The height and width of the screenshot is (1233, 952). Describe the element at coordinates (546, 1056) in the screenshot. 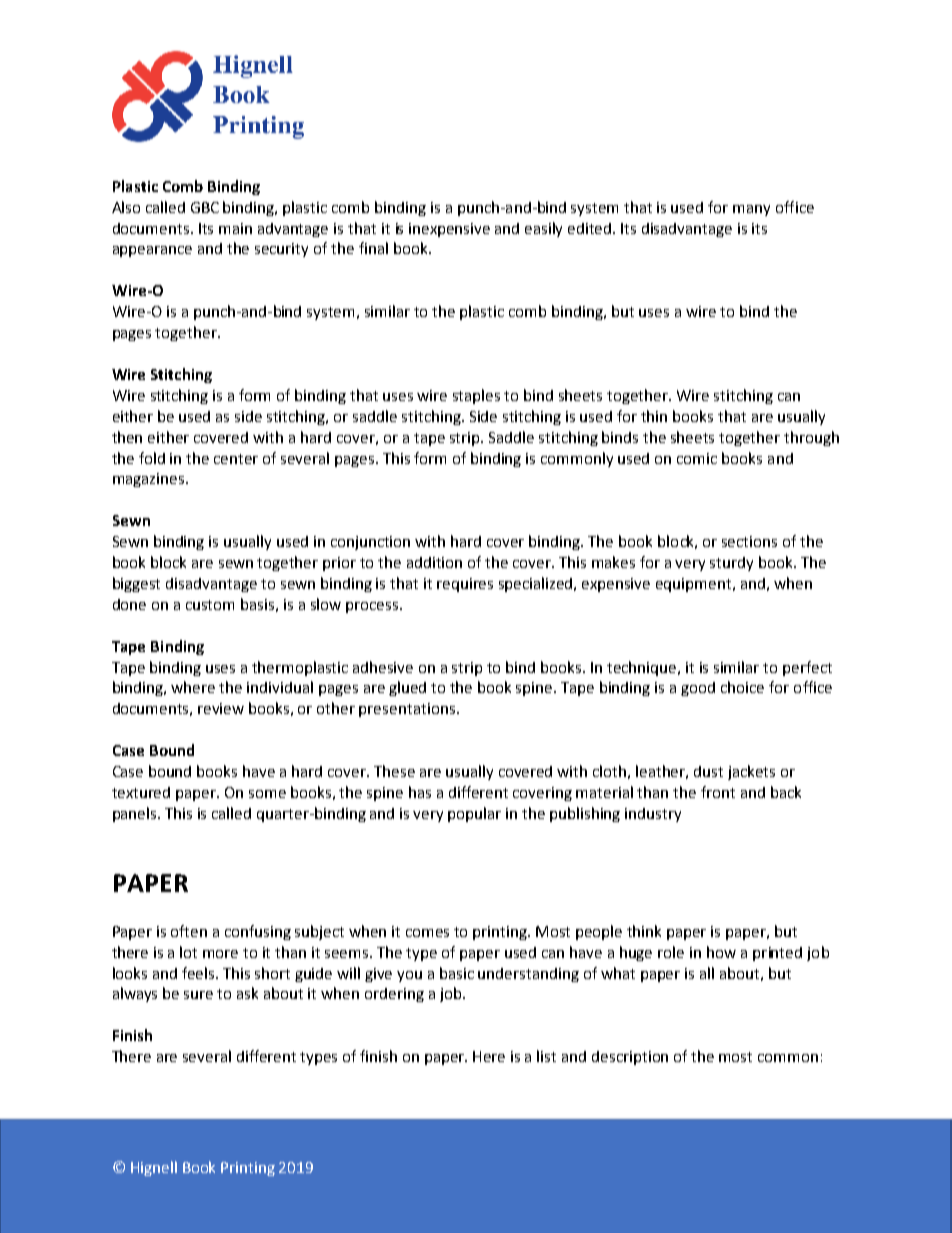

I see `list` at that location.
